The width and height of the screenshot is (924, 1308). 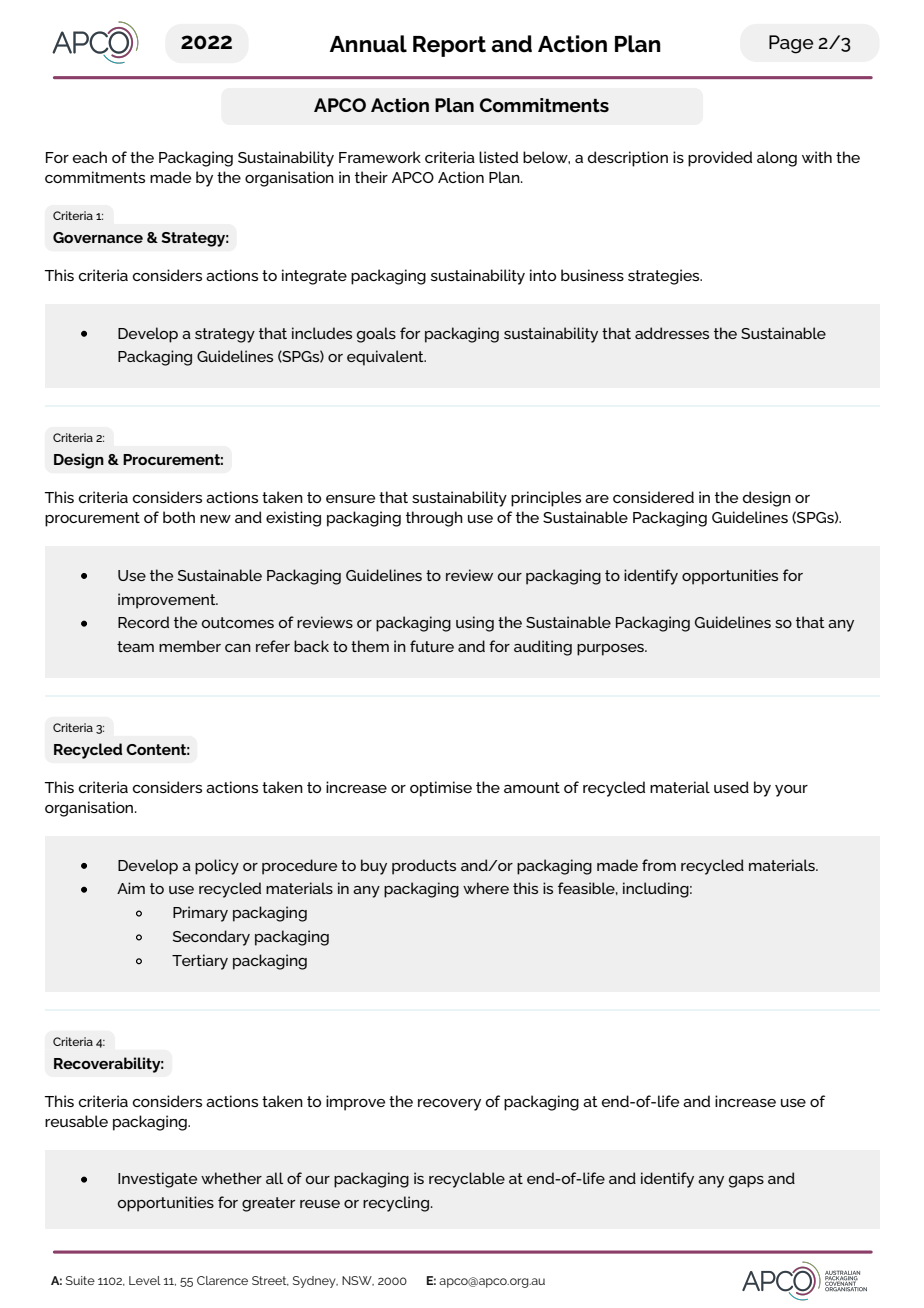 I want to click on considered, so click(x=653, y=497).
